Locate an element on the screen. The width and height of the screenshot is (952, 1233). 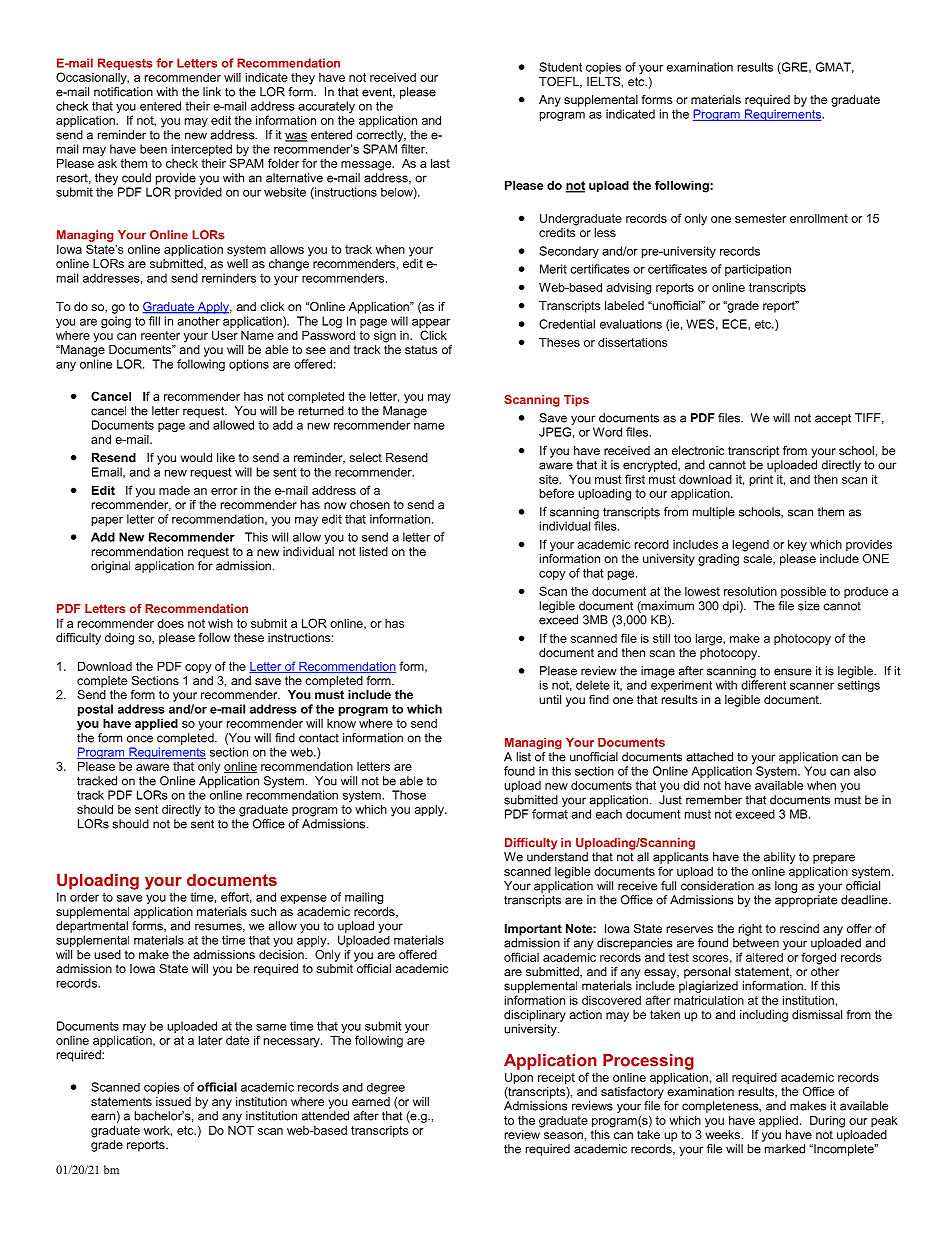
once is located at coordinates (140, 739).
